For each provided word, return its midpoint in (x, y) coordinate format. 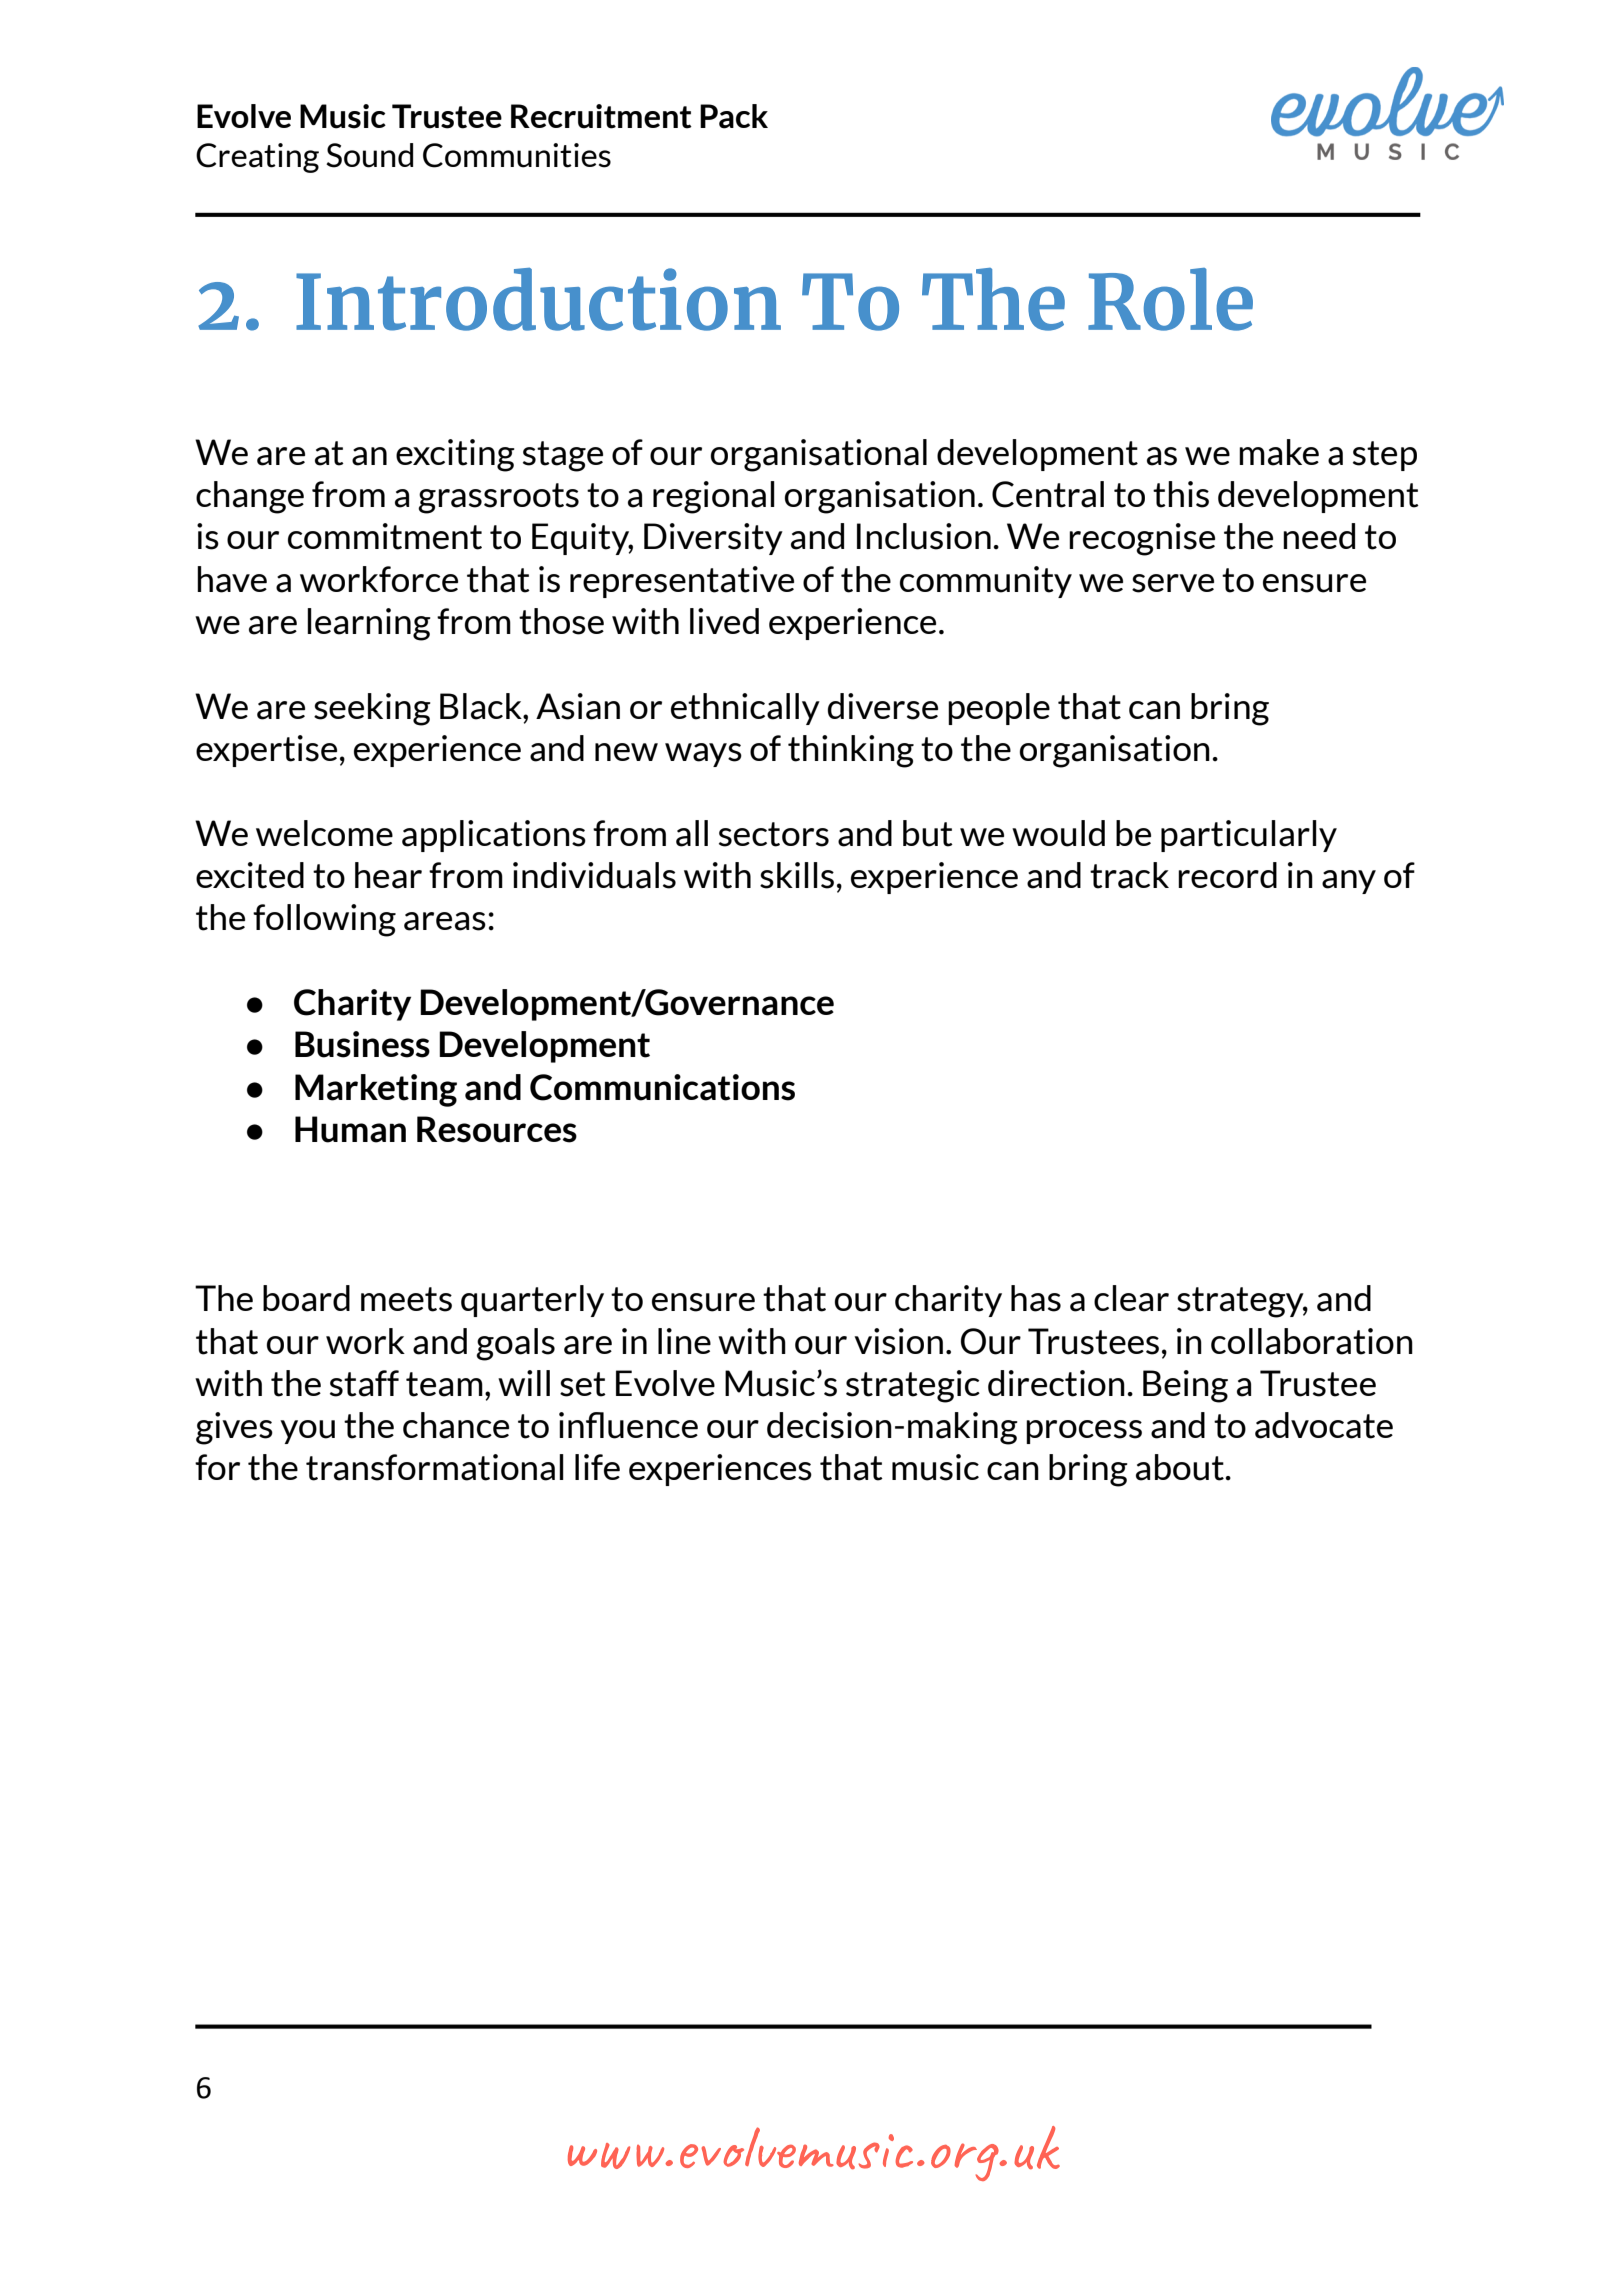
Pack (734, 116)
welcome (324, 833)
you (307, 1432)
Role (1170, 299)
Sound (369, 155)
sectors (774, 834)
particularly (1249, 836)
